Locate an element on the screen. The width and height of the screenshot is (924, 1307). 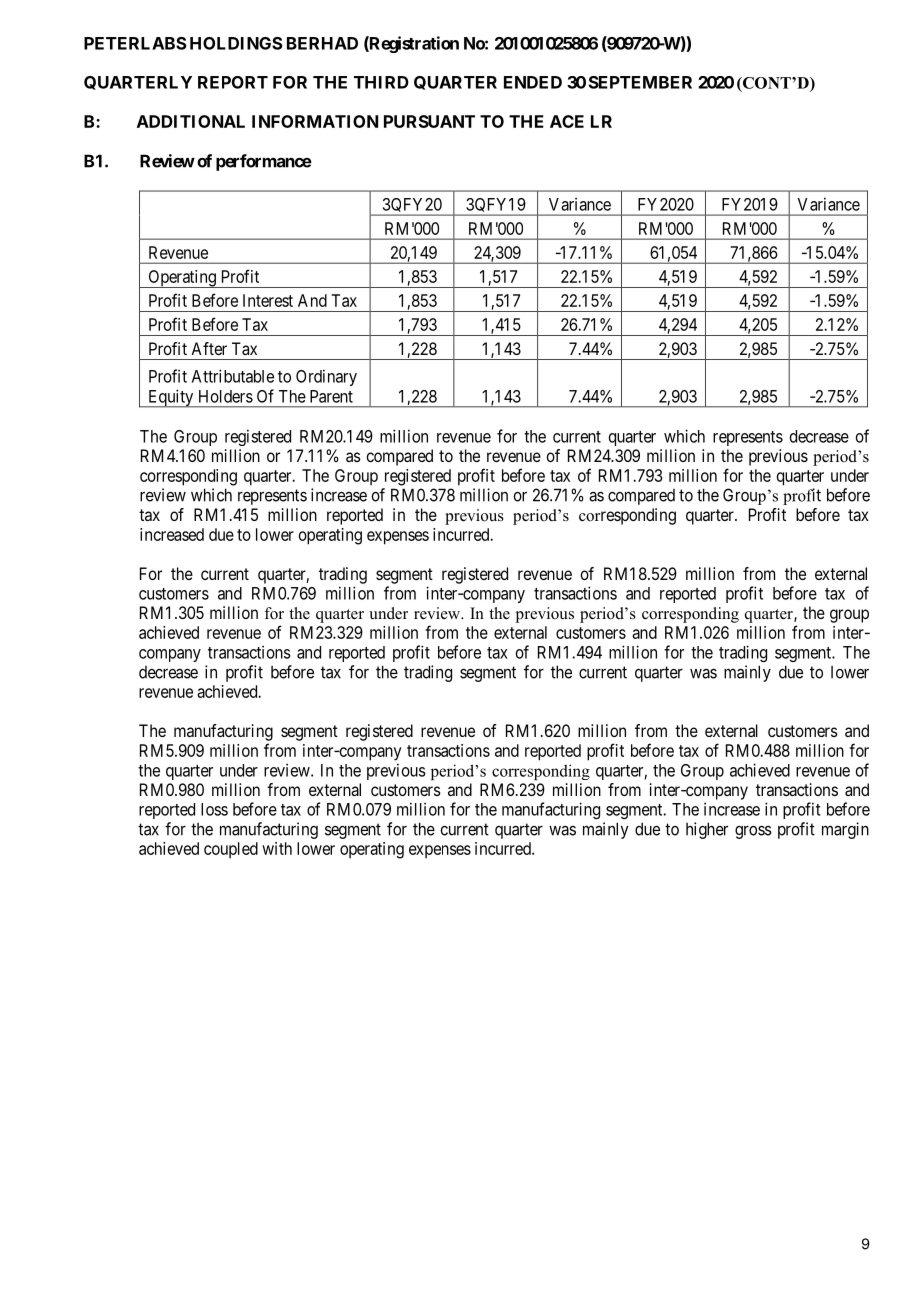
margin is located at coordinates (845, 830).
